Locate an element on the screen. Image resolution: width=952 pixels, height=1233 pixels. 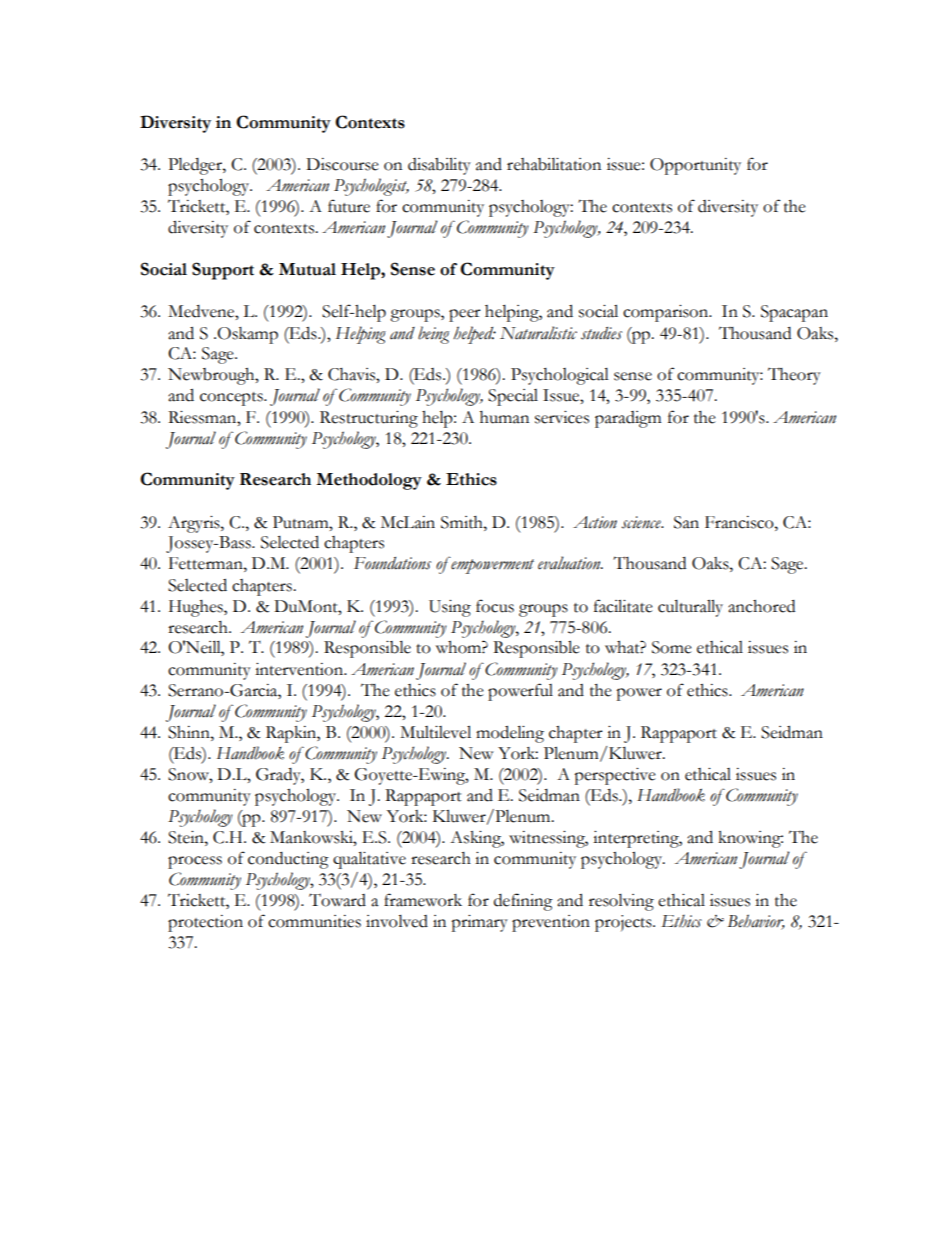
defining is located at coordinates (523, 902).
